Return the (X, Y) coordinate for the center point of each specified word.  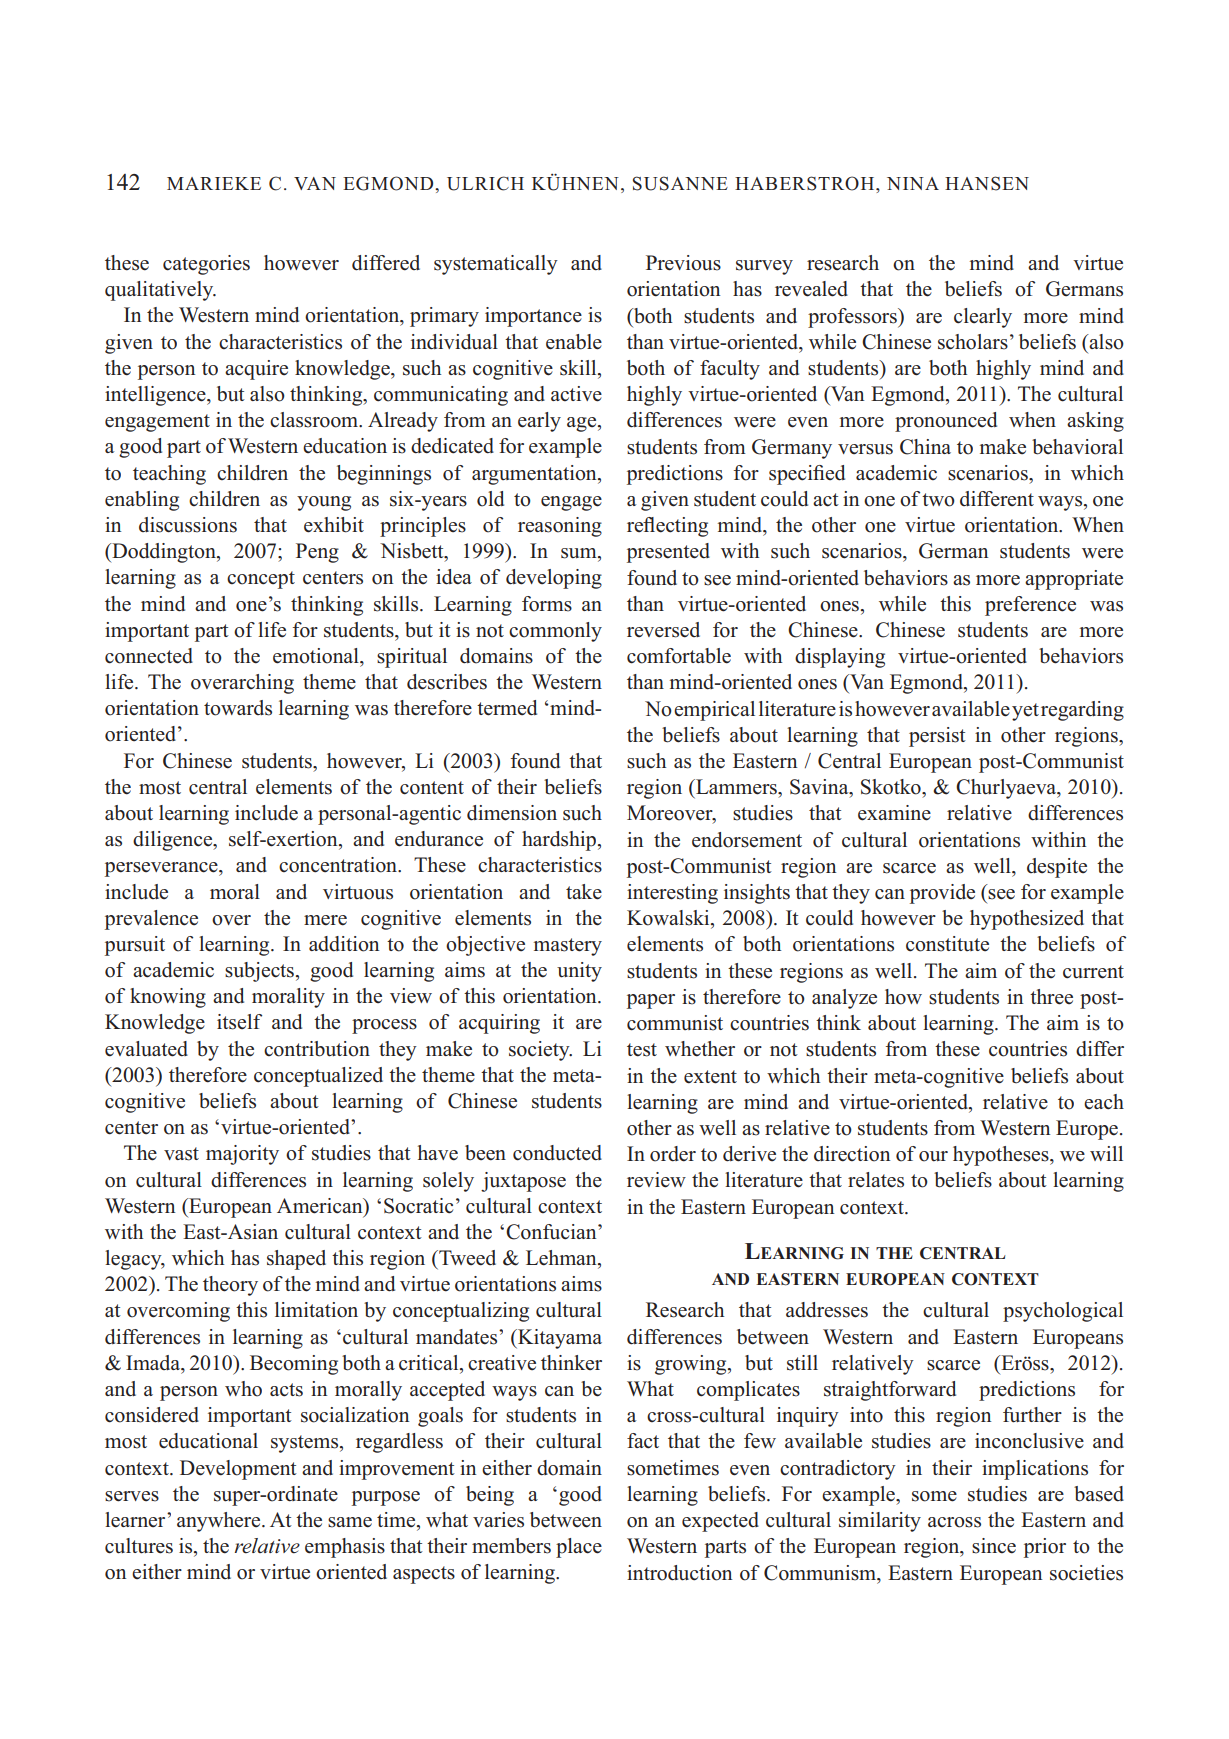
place (579, 1548)
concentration (339, 865)
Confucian (552, 1232)
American (321, 1206)
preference (1030, 606)
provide (942, 894)
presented (668, 553)
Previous (683, 263)
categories (206, 265)
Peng (317, 553)
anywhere (220, 1522)
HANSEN (987, 183)
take (584, 892)
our (933, 1156)
